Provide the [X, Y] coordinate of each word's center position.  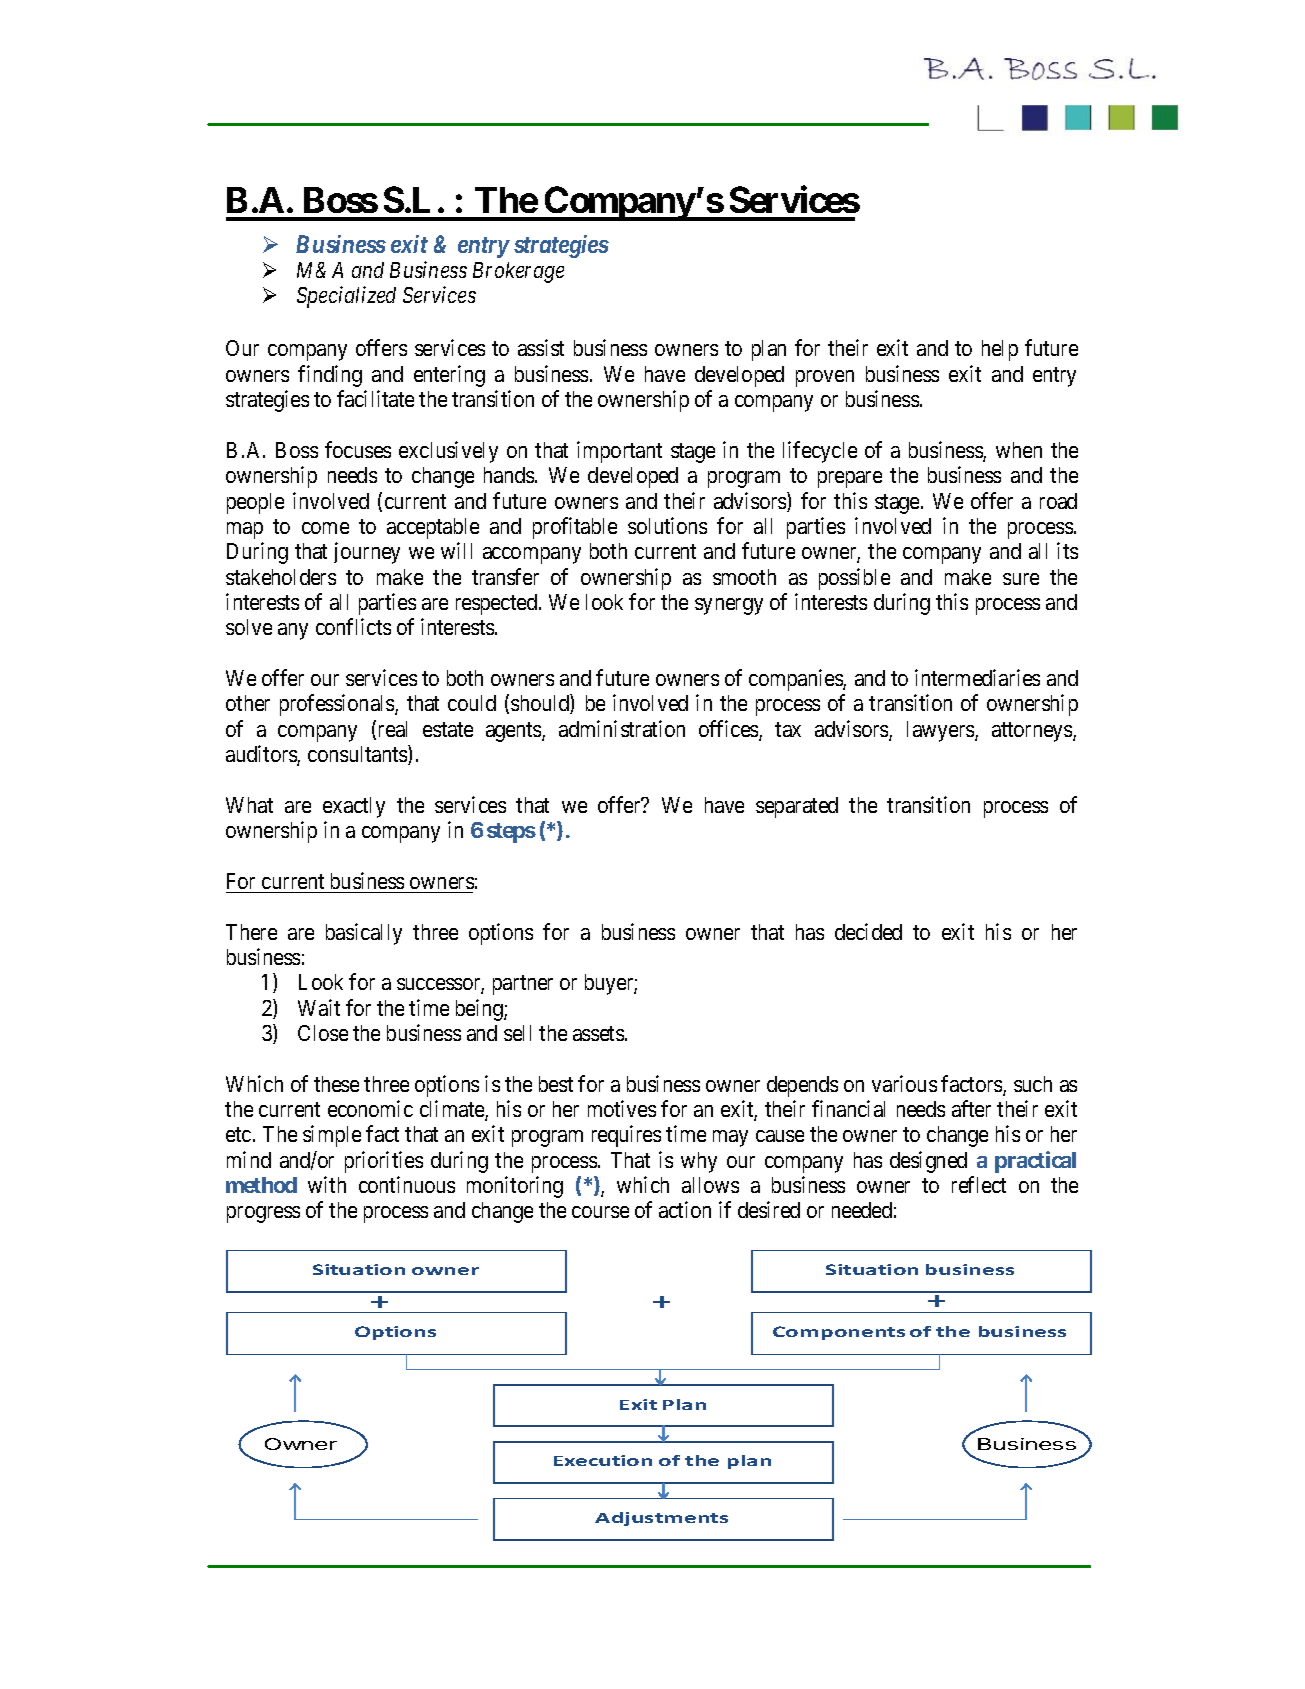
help [1000, 350]
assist [541, 347]
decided [868, 931]
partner [523, 985]
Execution [603, 1460]
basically [364, 934]
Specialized [346, 297]
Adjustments [661, 1519]
